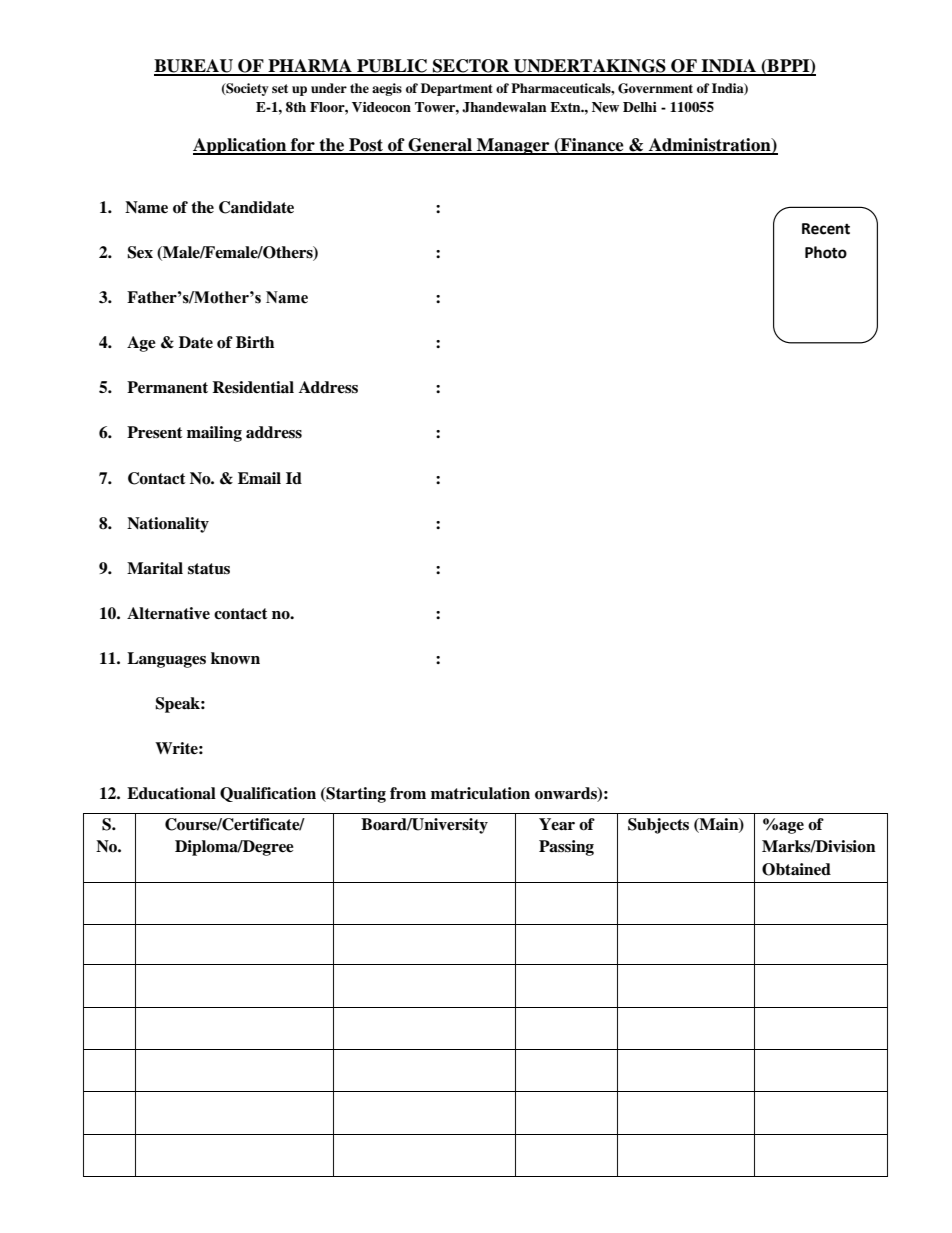 The height and width of the page is (1233, 952). What do you see at coordinates (194, 67) in the page?
I see `BUREAU` at bounding box center [194, 67].
